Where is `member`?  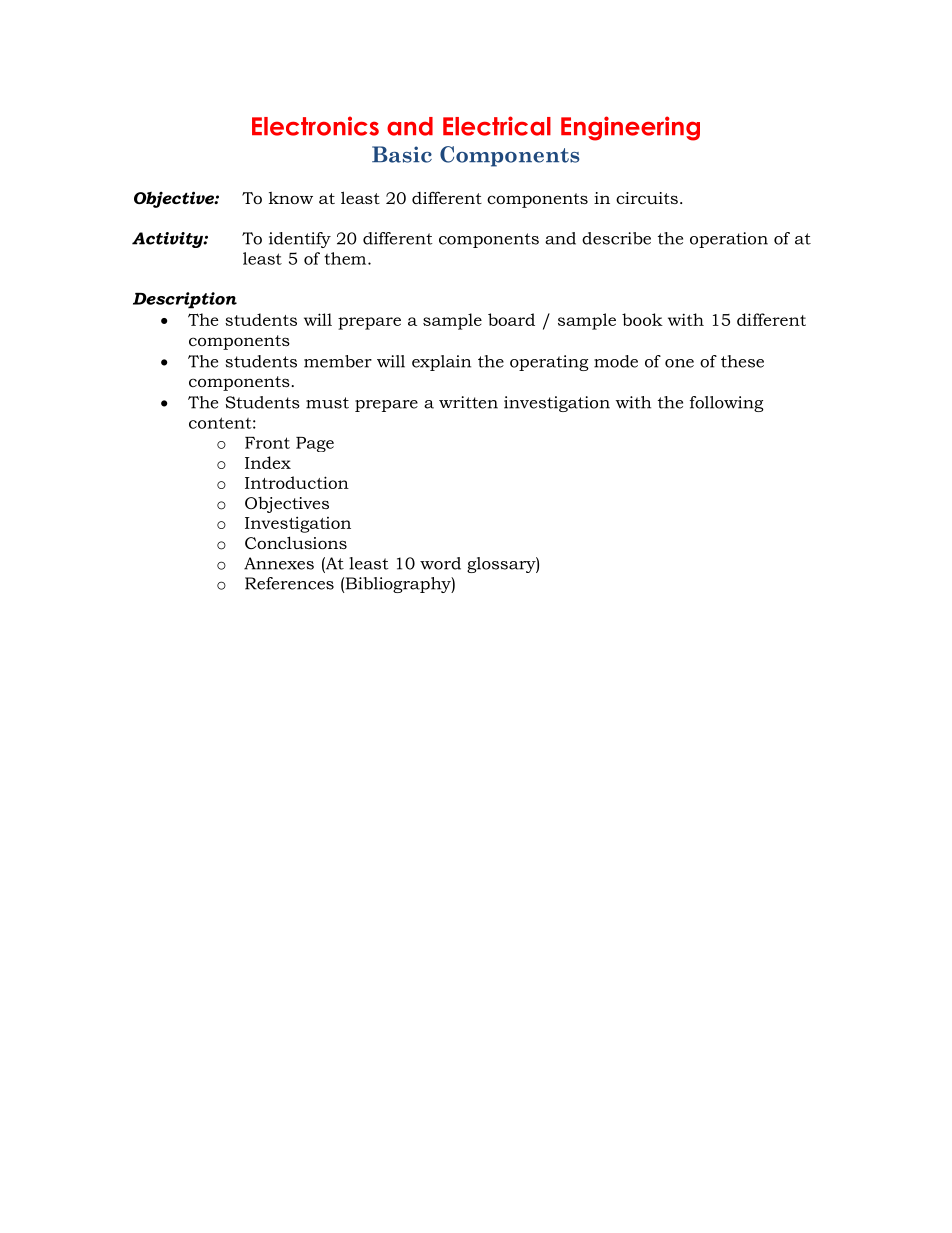
member is located at coordinates (338, 361).
